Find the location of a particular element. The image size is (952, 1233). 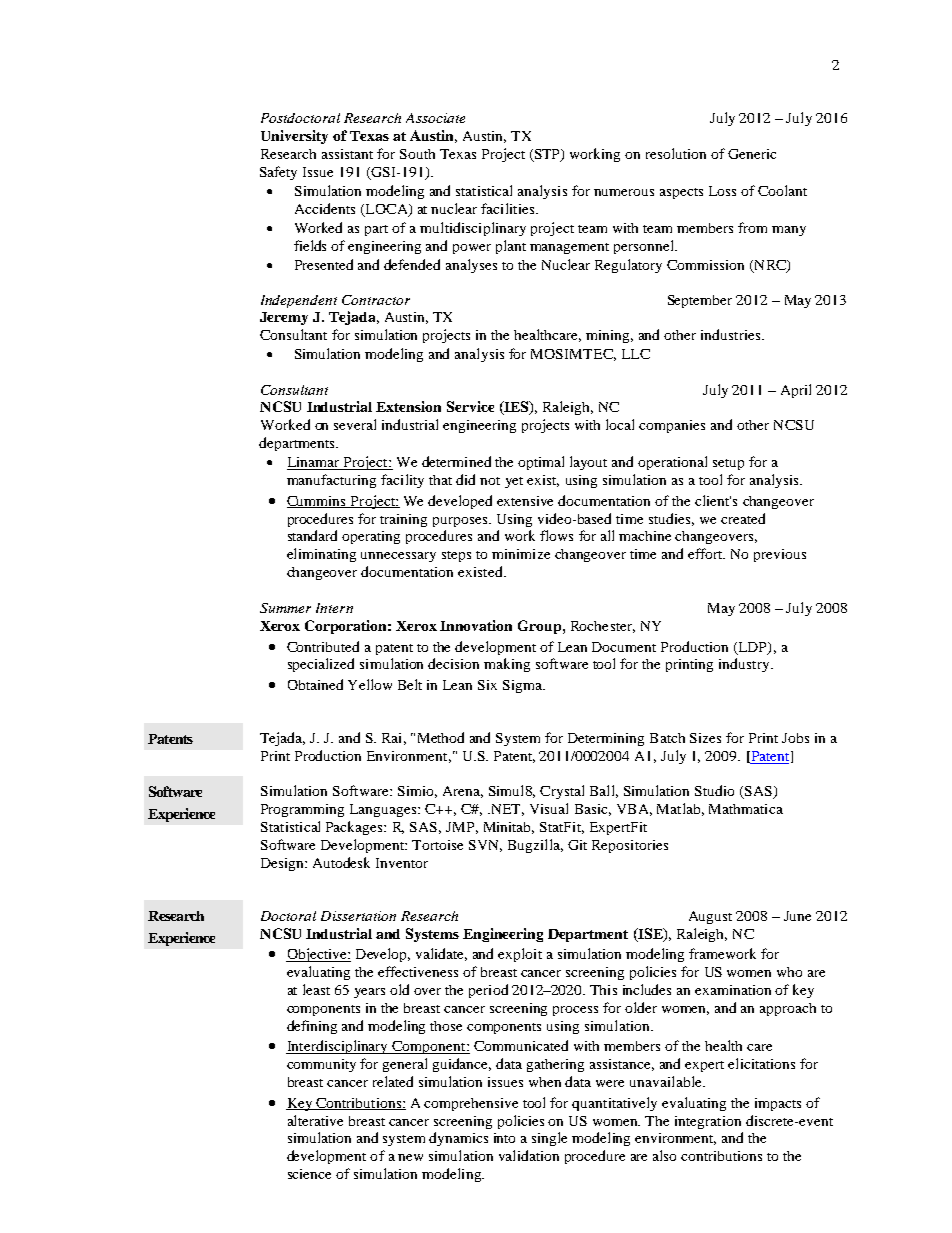

facilities is located at coordinates (509, 208).
